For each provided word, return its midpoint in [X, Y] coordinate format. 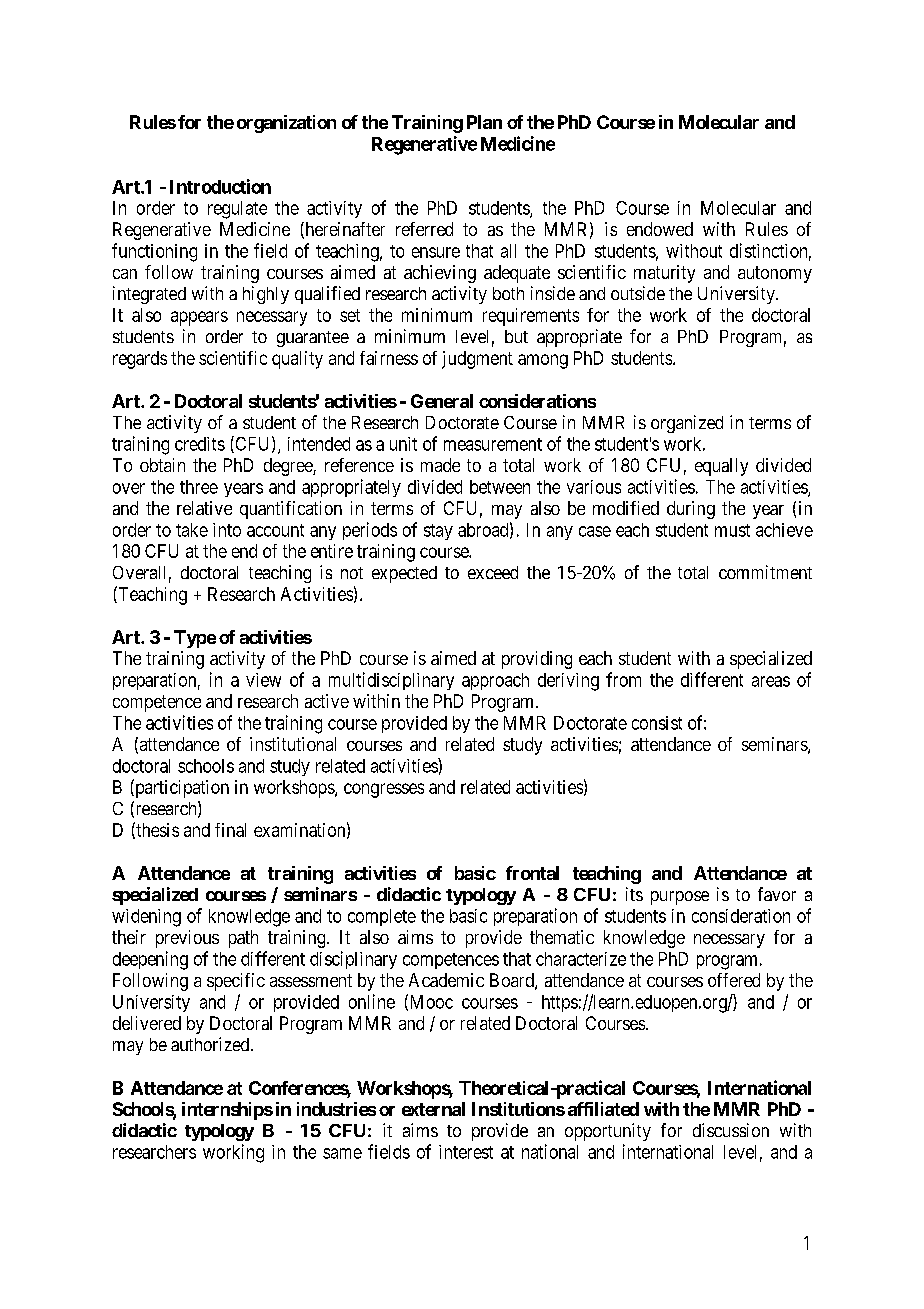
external [433, 1109]
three [199, 487]
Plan [484, 122]
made [440, 465]
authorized [211, 1044]
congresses [384, 790]
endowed [660, 229]
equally [721, 467]
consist [657, 723]
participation [181, 788]
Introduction [220, 186]
